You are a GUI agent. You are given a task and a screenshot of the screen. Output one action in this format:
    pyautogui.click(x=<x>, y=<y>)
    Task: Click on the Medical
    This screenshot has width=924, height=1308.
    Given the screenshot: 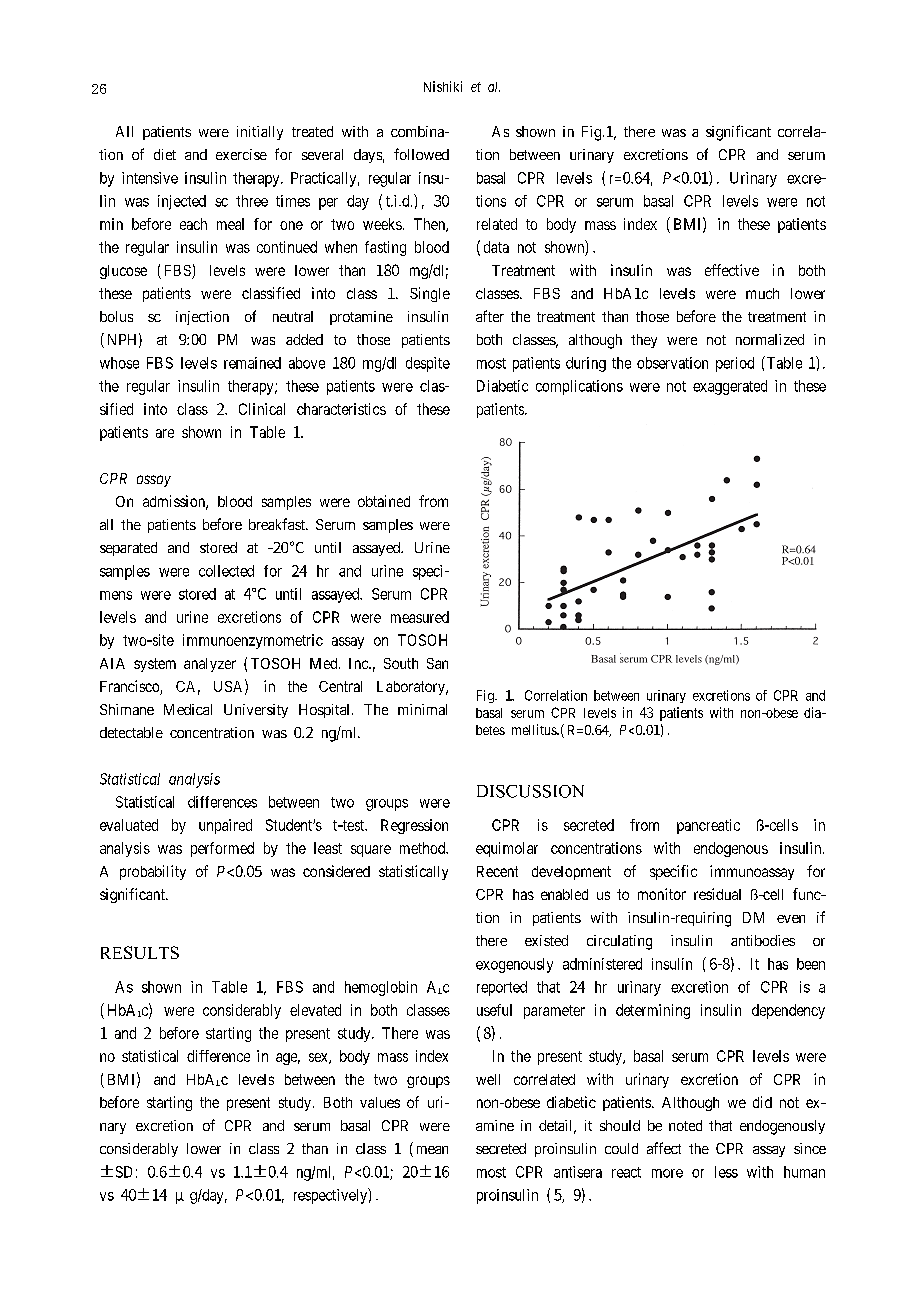 What is the action you would take?
    pyautogui.click(x=188, y=709)
